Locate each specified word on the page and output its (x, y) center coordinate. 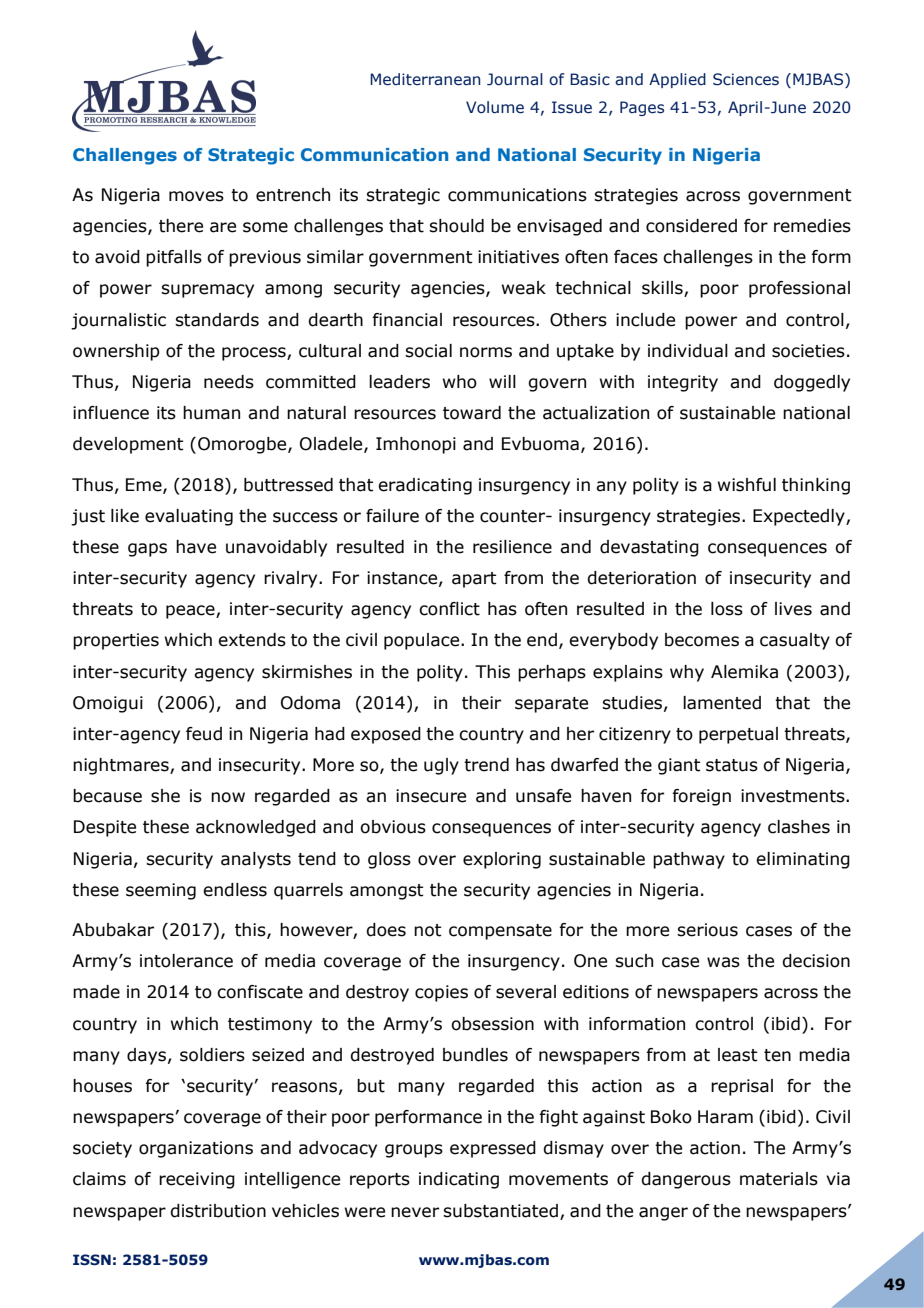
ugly (441, 766)
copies (441, 993)
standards (217, 320)
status (732, 765)
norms (486, 352)
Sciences (746, 79)
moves (196, 196)
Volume (495, 107)
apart (474, 580)
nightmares (122, 766)
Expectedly (800, 517)
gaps (147, 550)
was (723, 962)
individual (688, 351)
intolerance (186, 961)
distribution (218, 1211)
